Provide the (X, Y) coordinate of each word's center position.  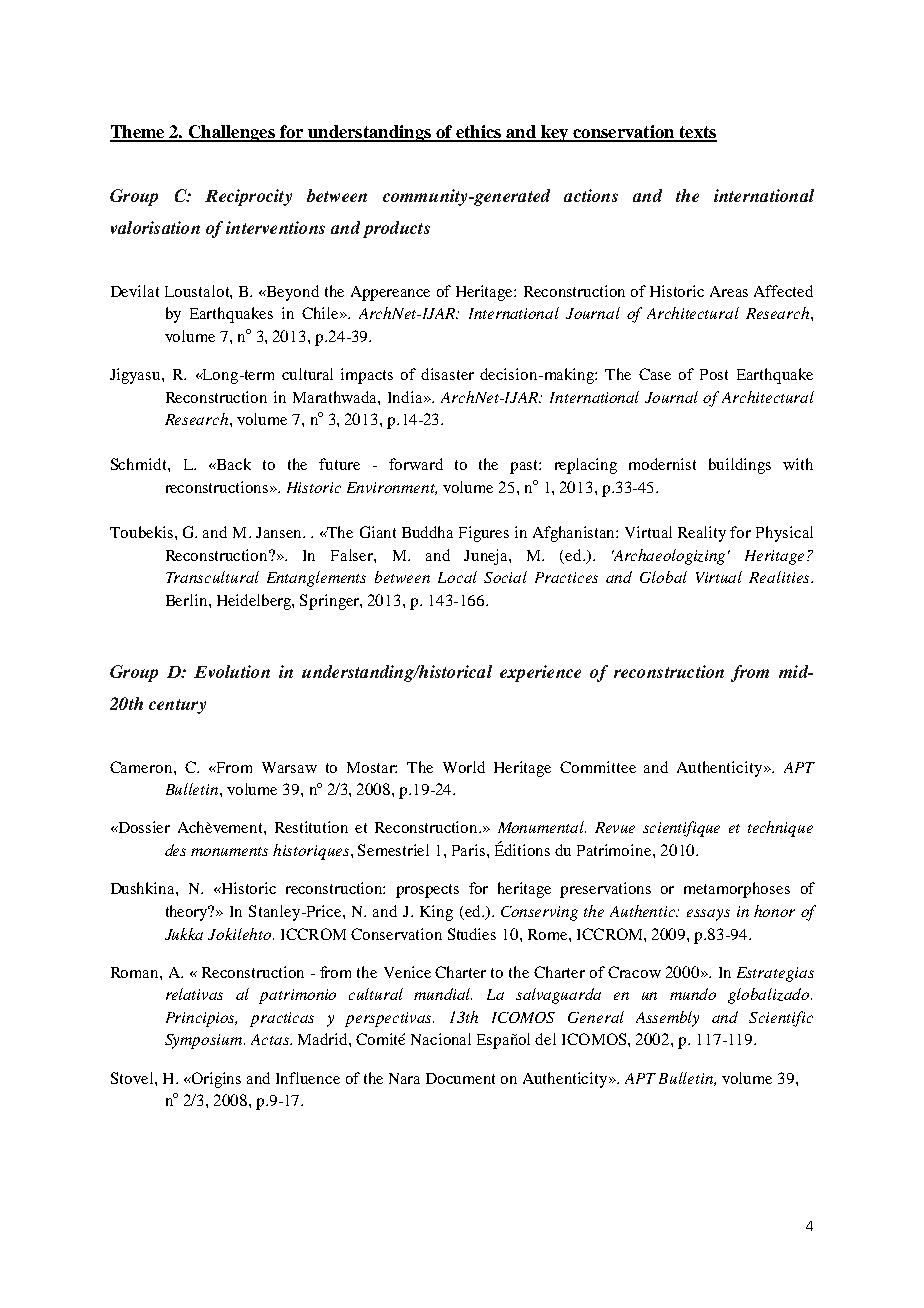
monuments (229, 851)
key (555, 133)
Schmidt (140, 464)
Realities (780, 577)
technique (780, 829)
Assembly (667, 1019)
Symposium (205, 1041)
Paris (470, 850)
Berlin (188, 600)
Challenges (231, 133)
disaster (447, 374)
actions (591, 195)
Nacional (441, 1039)
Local (457, 577)
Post (714, 374)
